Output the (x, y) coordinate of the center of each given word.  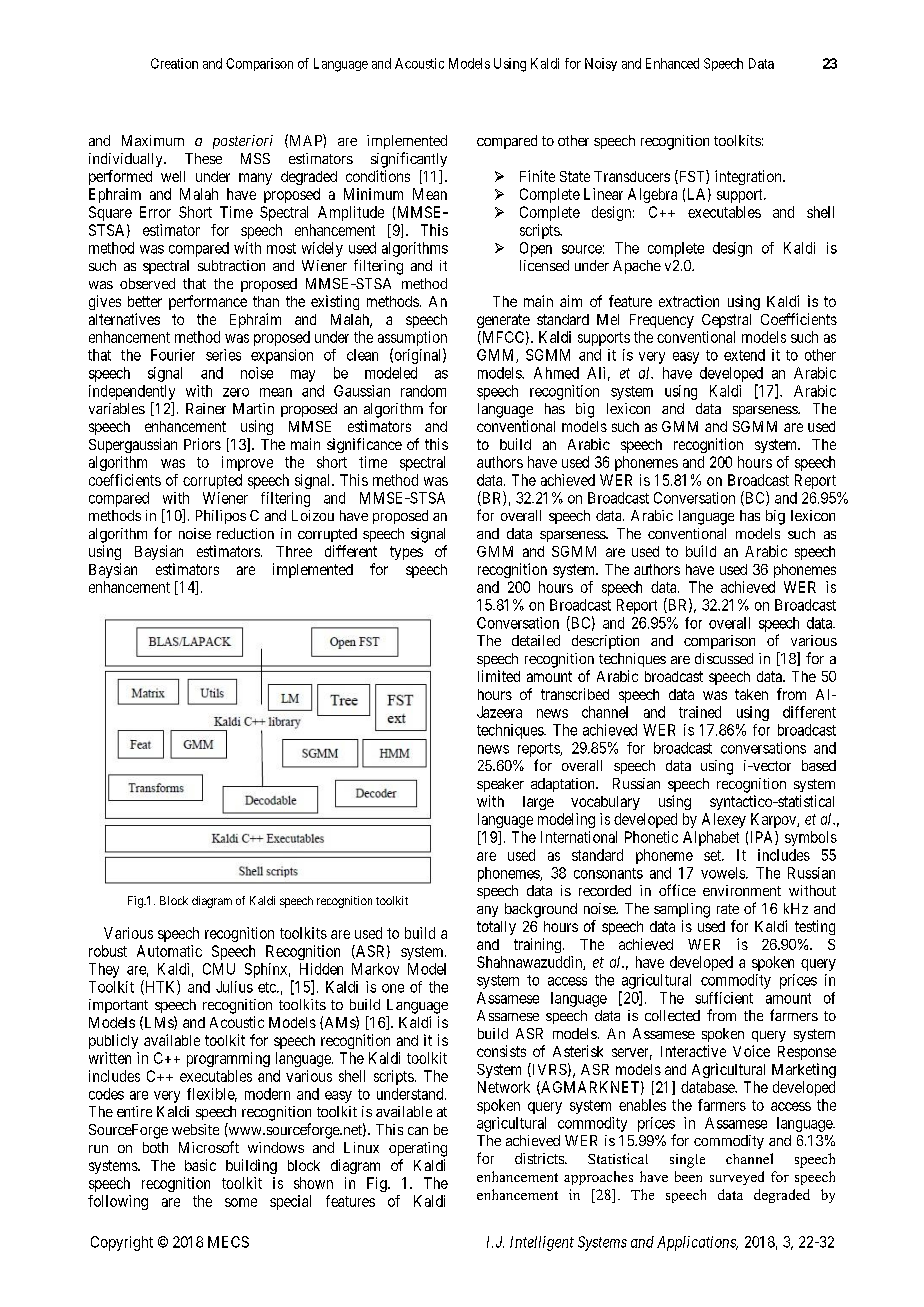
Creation (174, 63)
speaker (500, 785)
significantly (409, 160)
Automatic (169, 951)
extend (744, 355)
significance (364, 445)
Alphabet (711, 838)
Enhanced (672, 63)
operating (418, 1149)
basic (200, 1165)
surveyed (737, 1178)
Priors (202, 444)
